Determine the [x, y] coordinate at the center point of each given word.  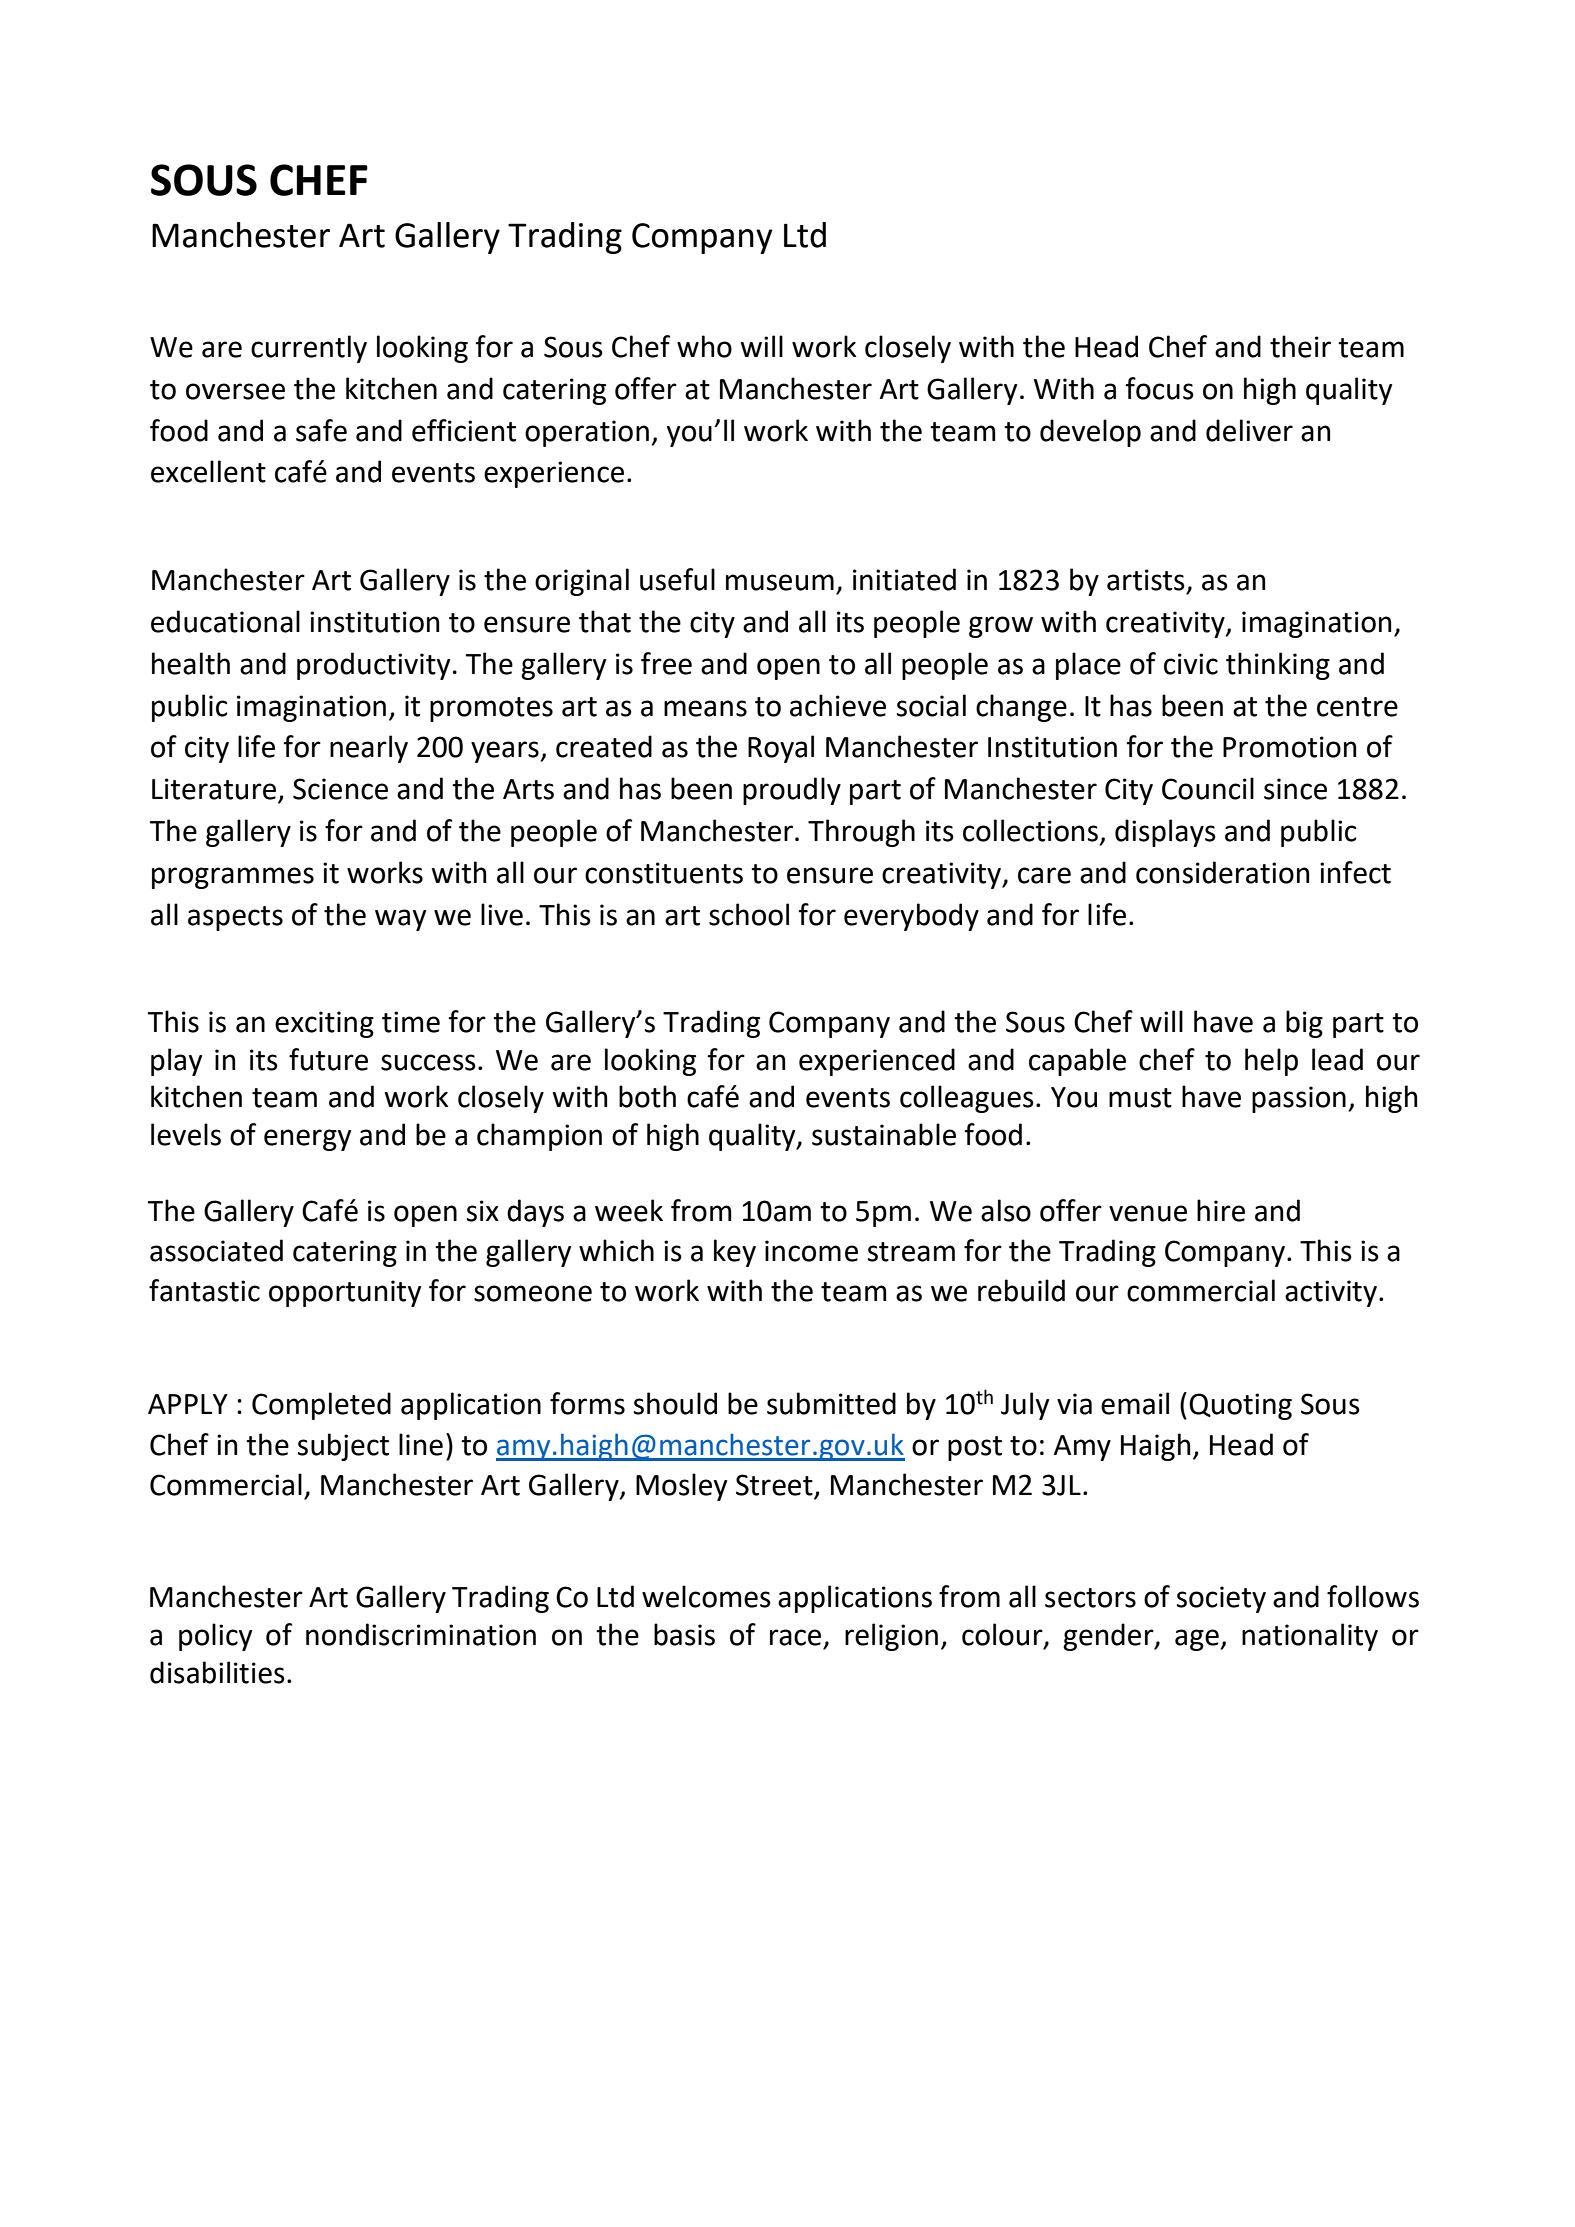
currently [309, 349]
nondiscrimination [421, 1634]
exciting [324, 1024]
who [704, 346]
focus [1160, 388]
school [749, 914]
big [1304, 1024]
